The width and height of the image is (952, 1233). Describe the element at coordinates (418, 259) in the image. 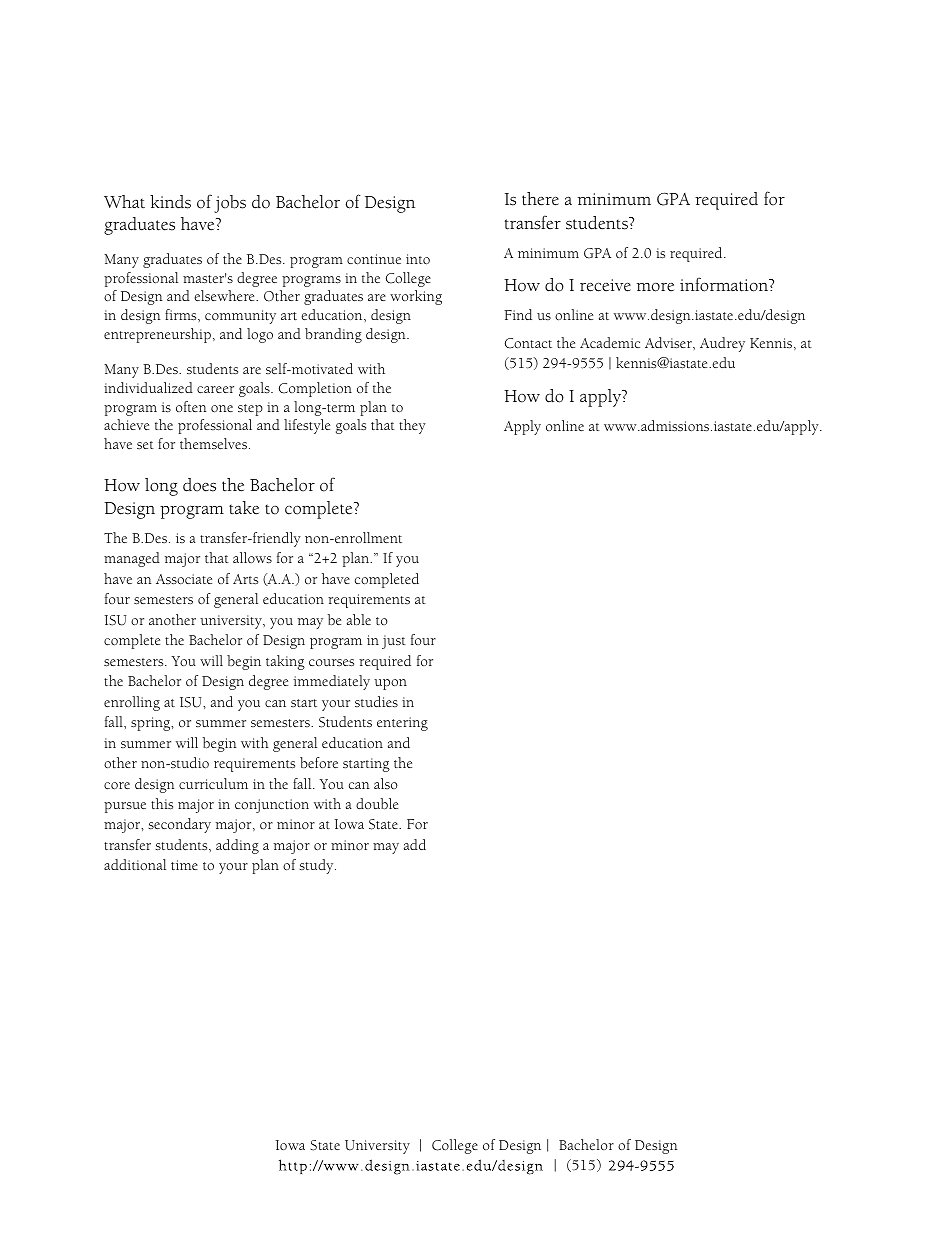

I see `into` at that location.
